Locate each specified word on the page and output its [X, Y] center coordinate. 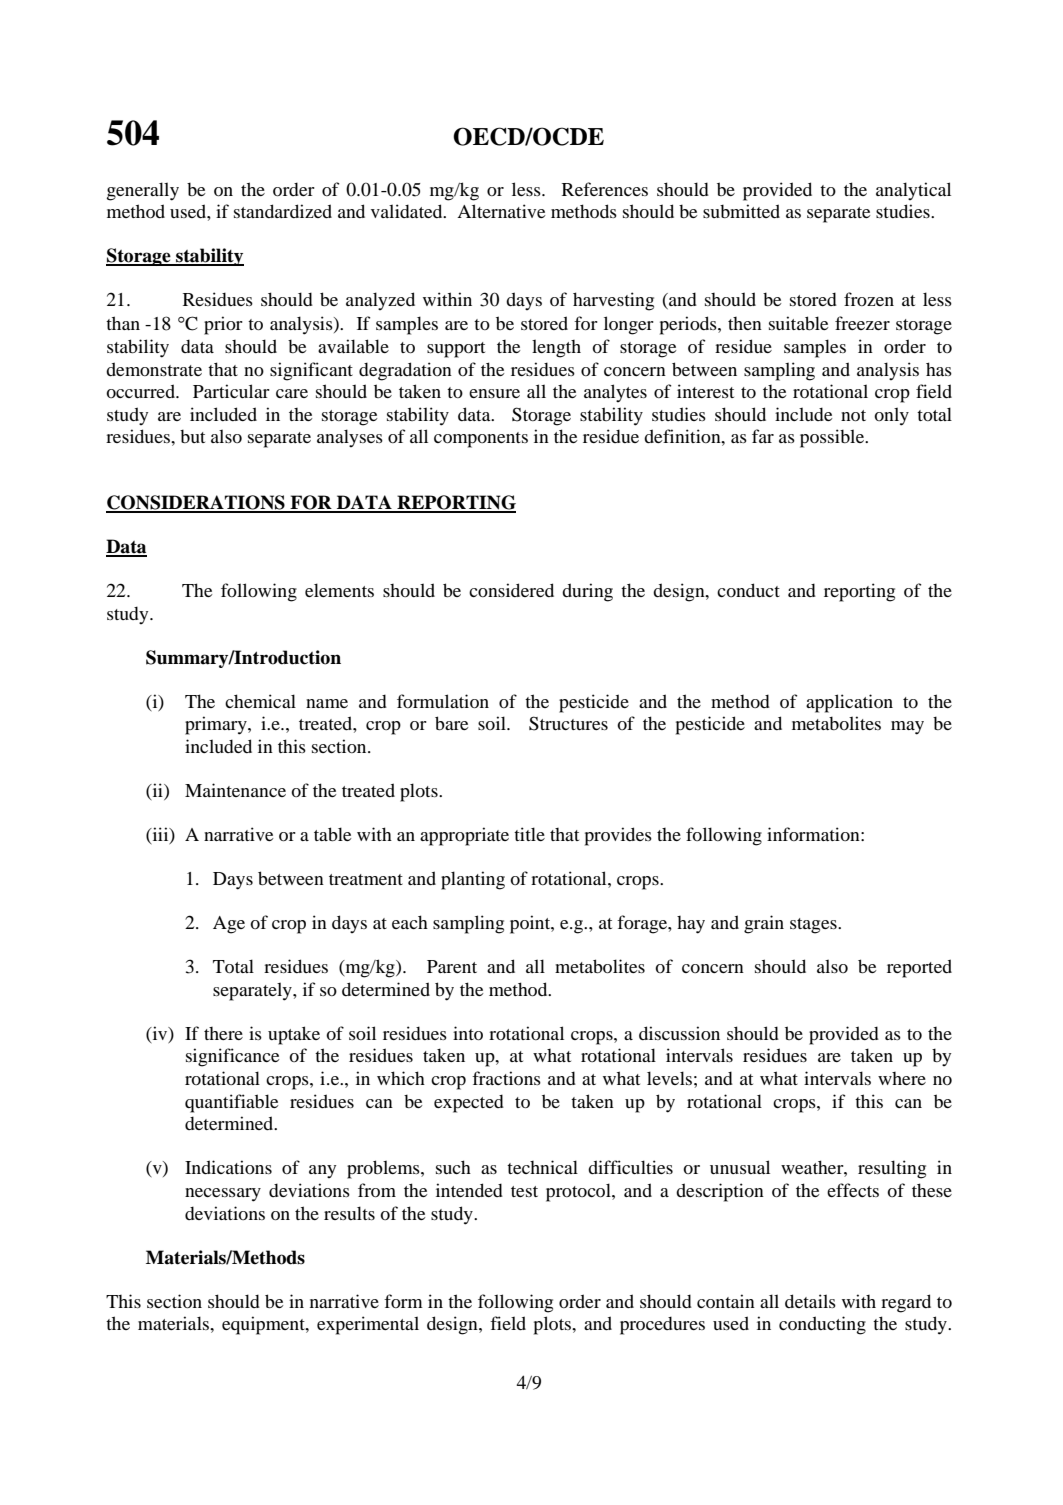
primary [217, 725]
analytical [913, 191]
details [810, 1301]
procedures [662, 1325]
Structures [568, 723]
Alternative [501, 211]
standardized [283, 211]
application [849, 703]
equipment [264, 1325]
